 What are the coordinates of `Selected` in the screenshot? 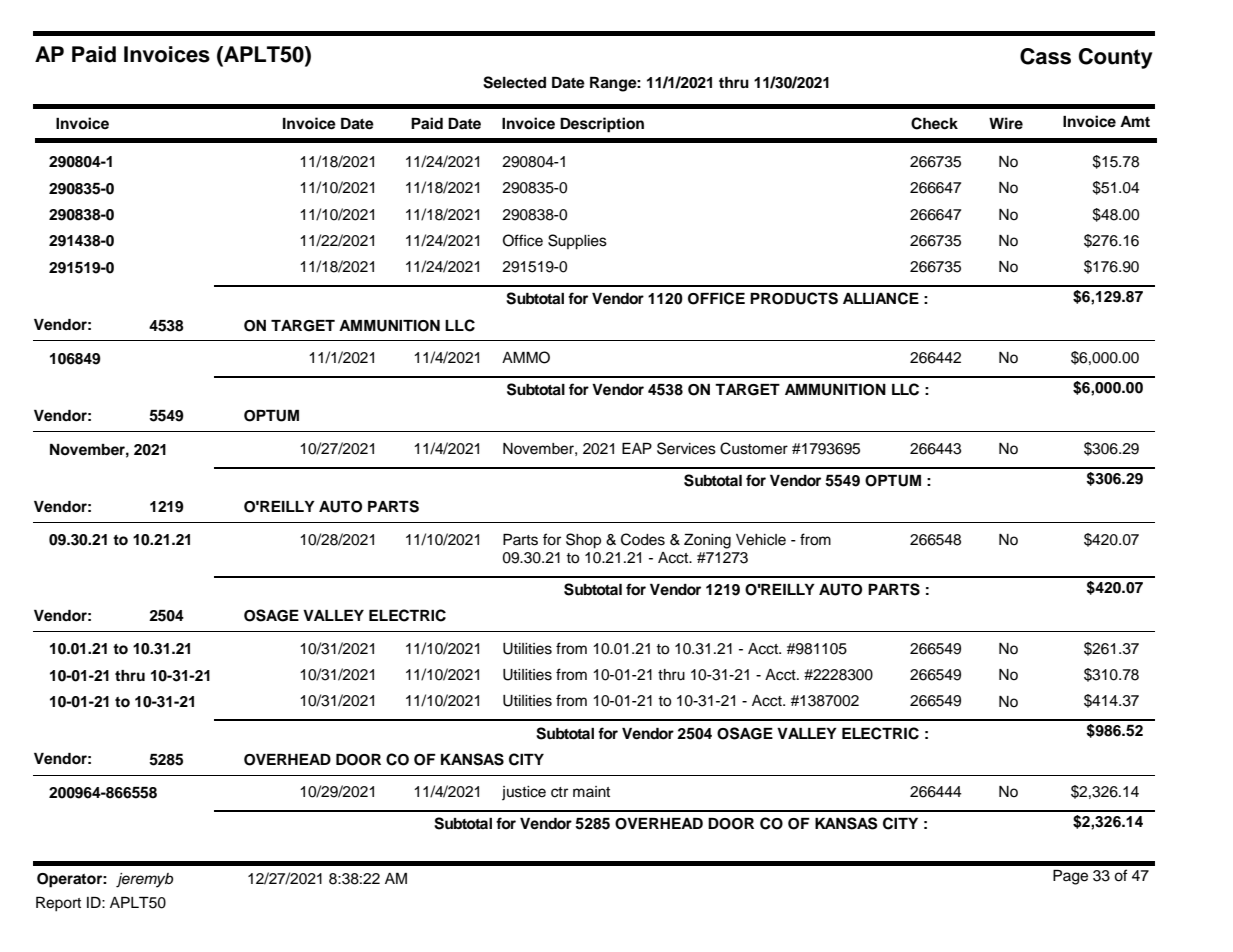 It's located at (514, 82).
